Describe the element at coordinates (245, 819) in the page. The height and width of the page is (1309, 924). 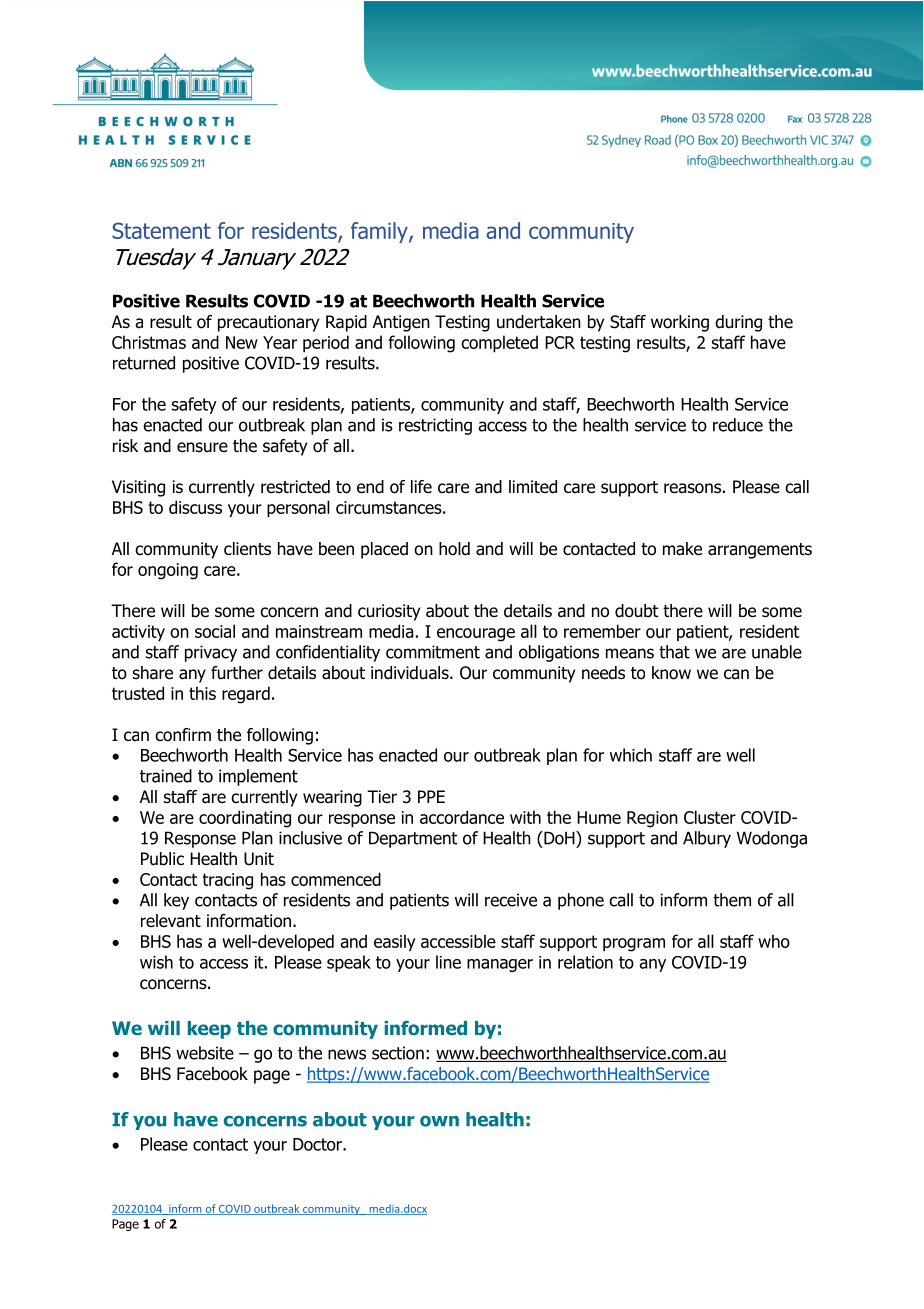
I see `coordinating` at that location.
